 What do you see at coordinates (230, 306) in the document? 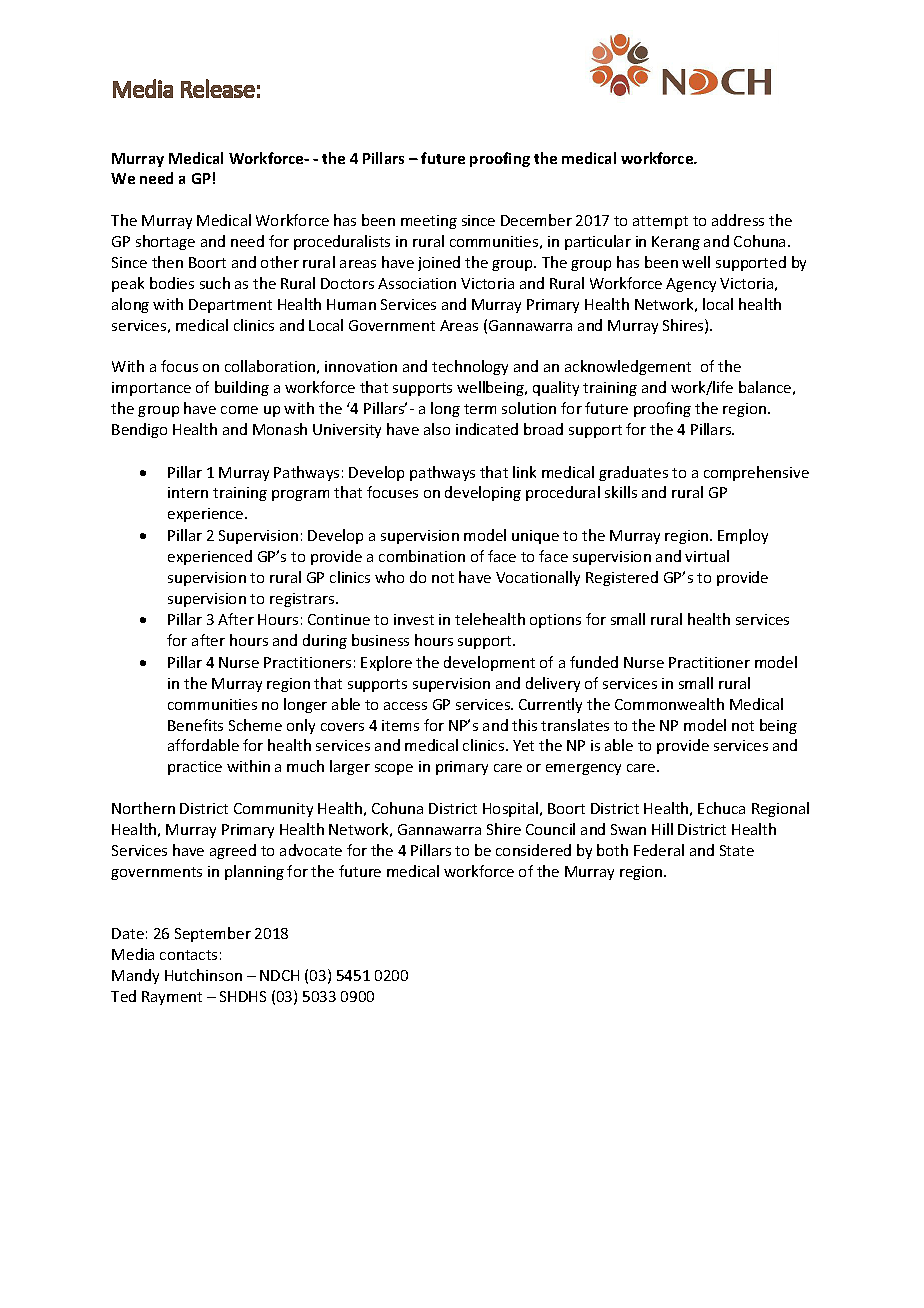
I see `Department` at bounding box center [230, 306].
